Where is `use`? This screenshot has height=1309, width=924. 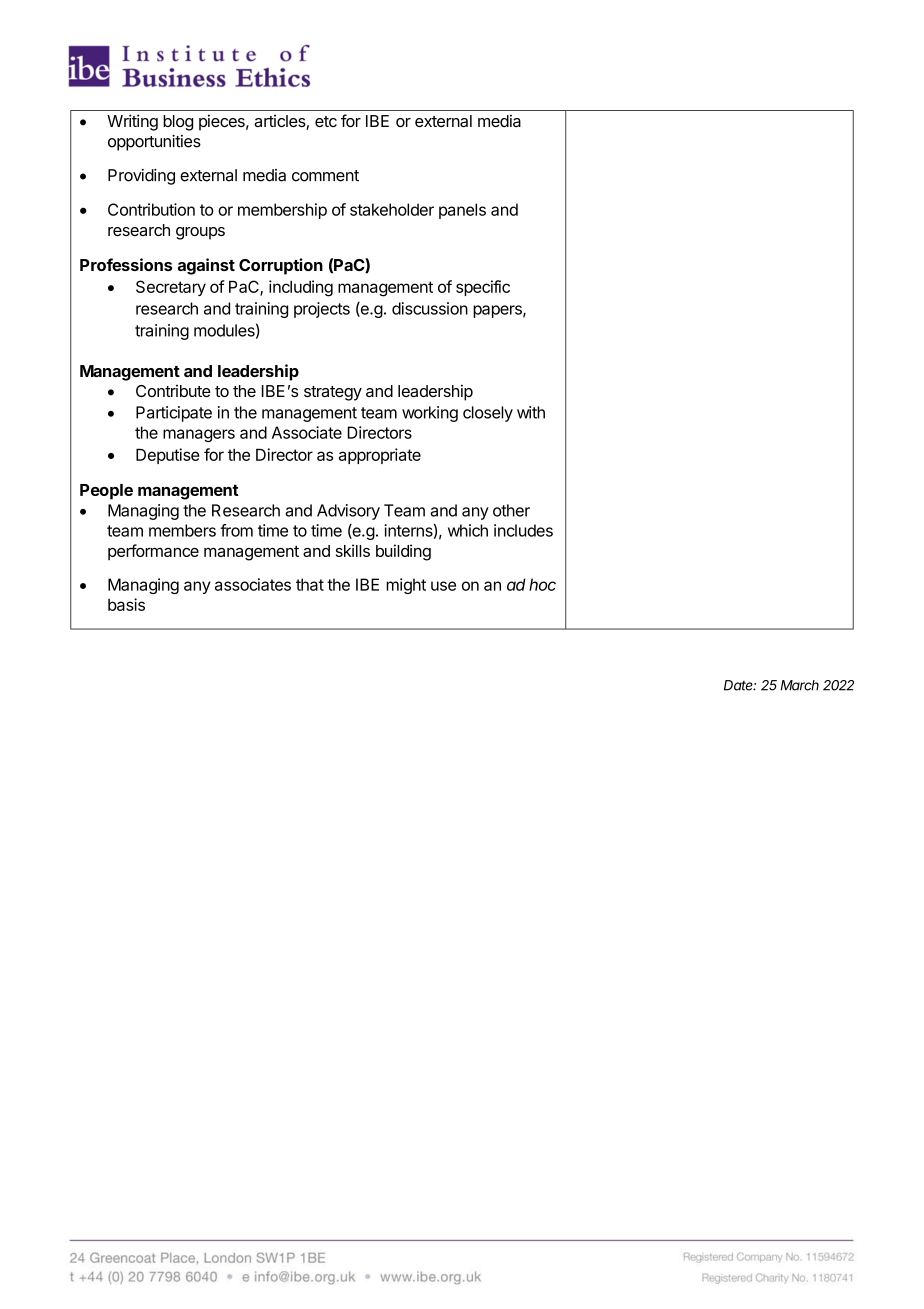 use is located at coordinates (443, 586).
